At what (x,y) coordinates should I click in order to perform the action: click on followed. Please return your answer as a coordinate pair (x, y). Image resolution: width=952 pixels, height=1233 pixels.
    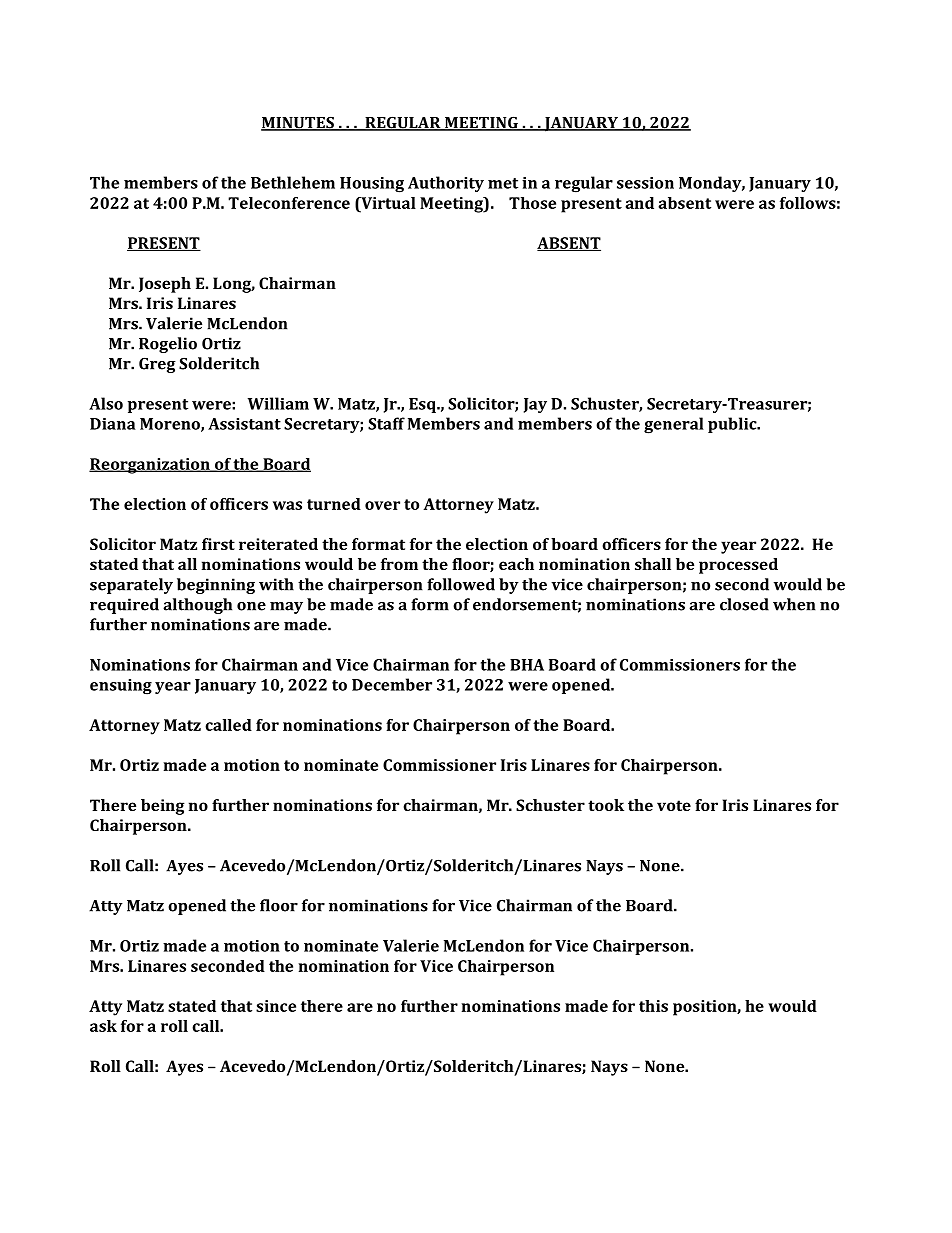
    Looking at the image, I should click on (461, 584).
